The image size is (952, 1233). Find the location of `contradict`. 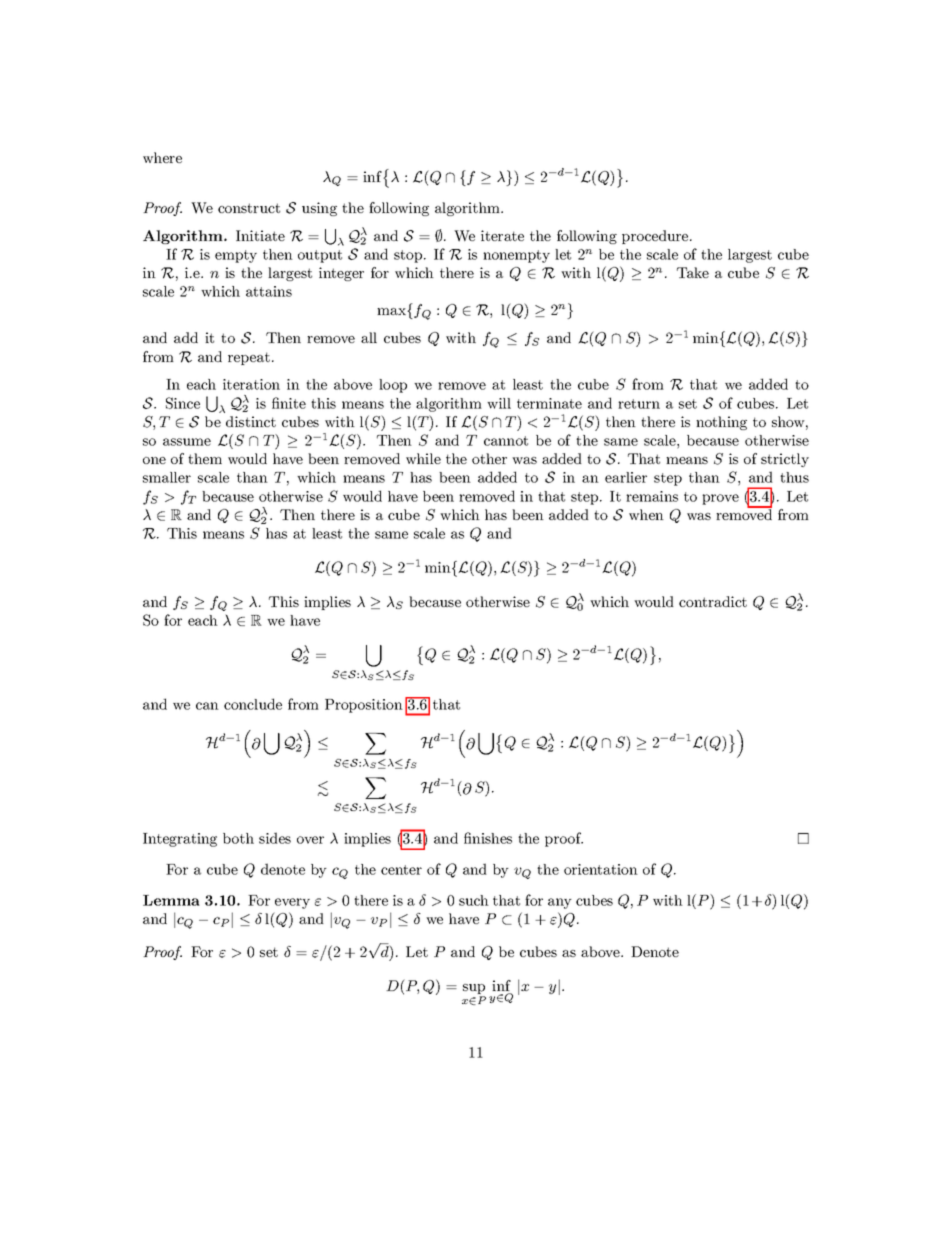

contradict is located at coordinates (713, 601).
